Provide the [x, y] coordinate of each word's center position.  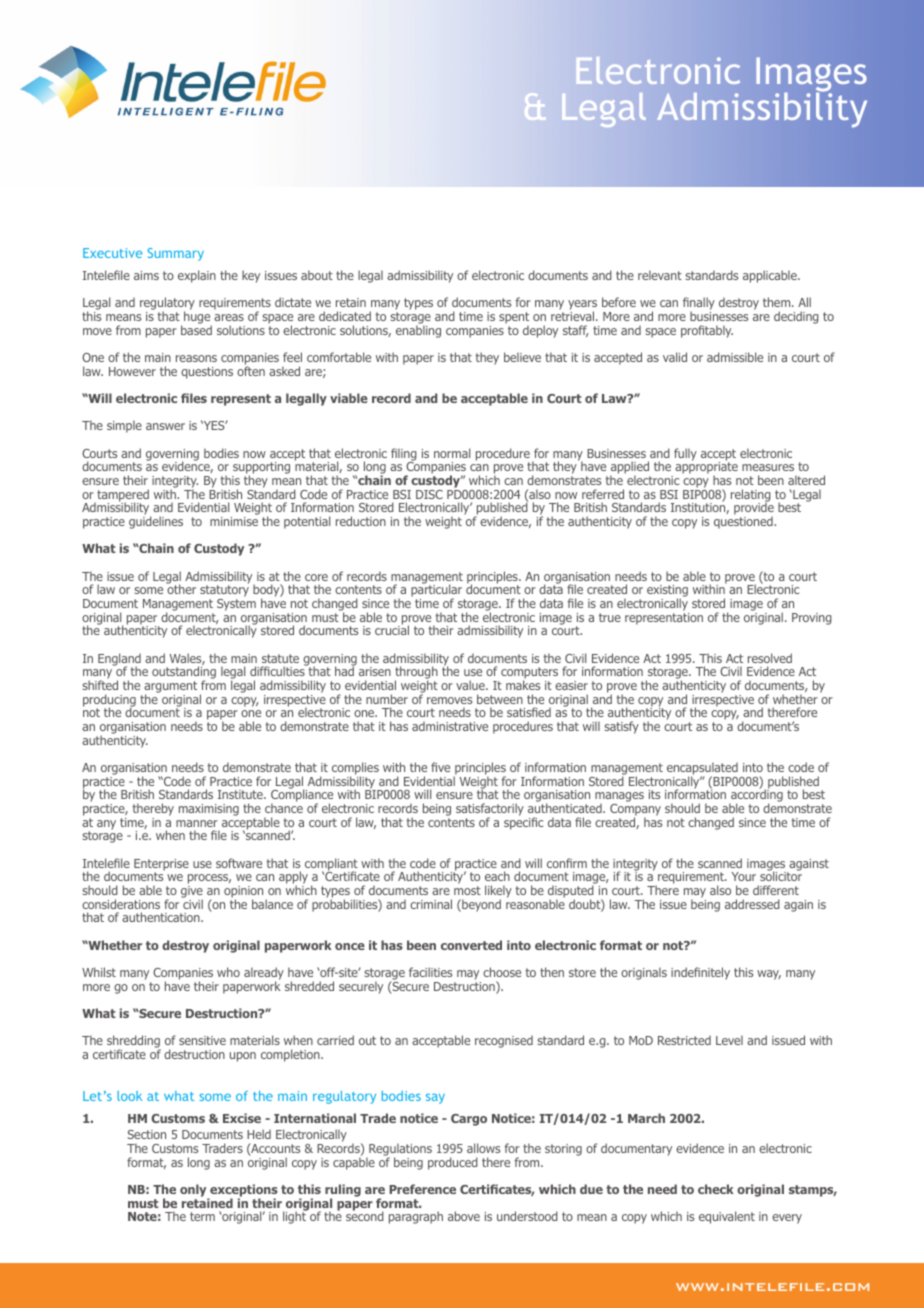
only [194, 1191]
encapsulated [702, 769]
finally [699, 305]
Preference [422, 1189]
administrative [450, 726]
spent [514, 318]
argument [170, 688]
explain [197, 276]
